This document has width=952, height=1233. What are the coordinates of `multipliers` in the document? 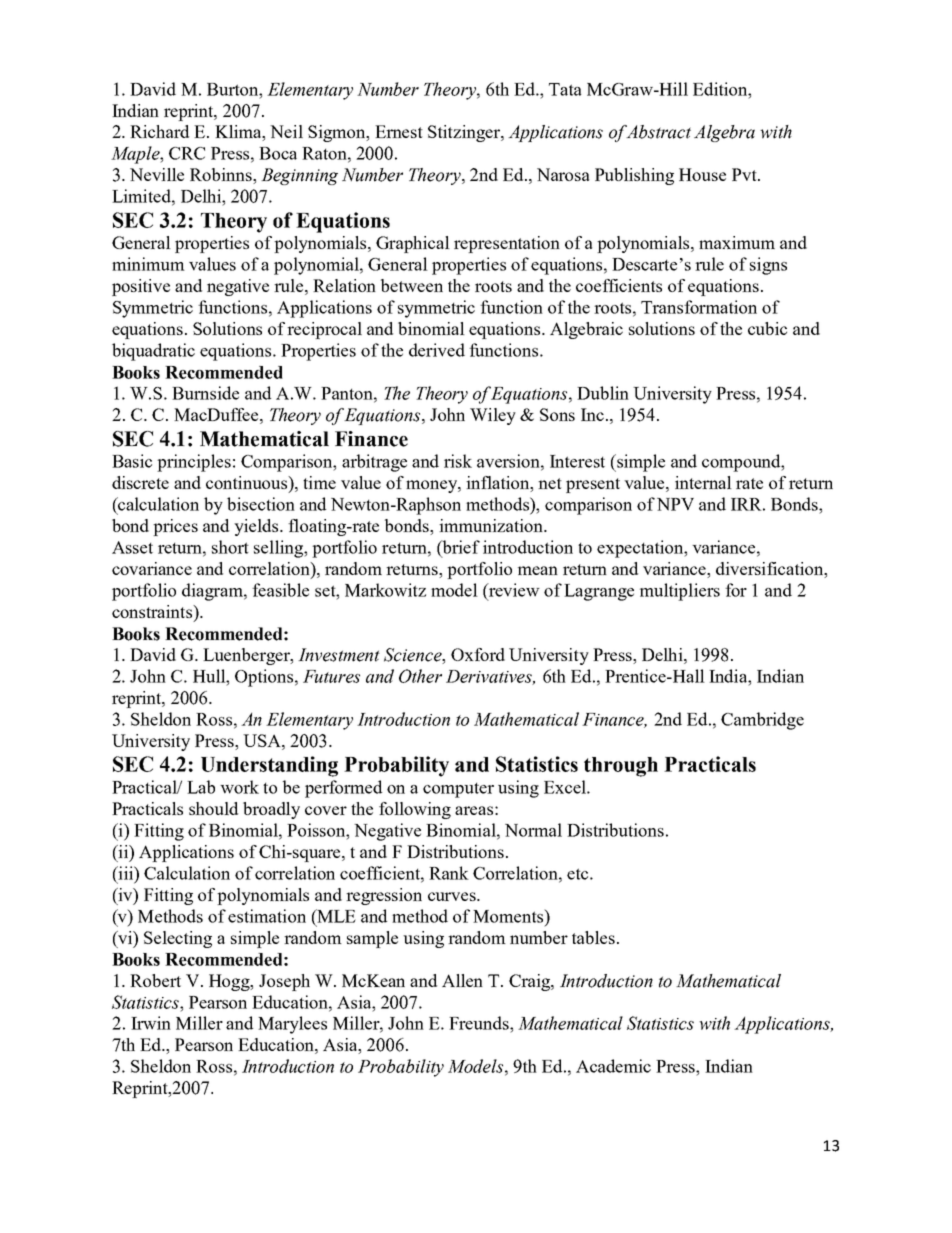 It's located at (680, 592).
